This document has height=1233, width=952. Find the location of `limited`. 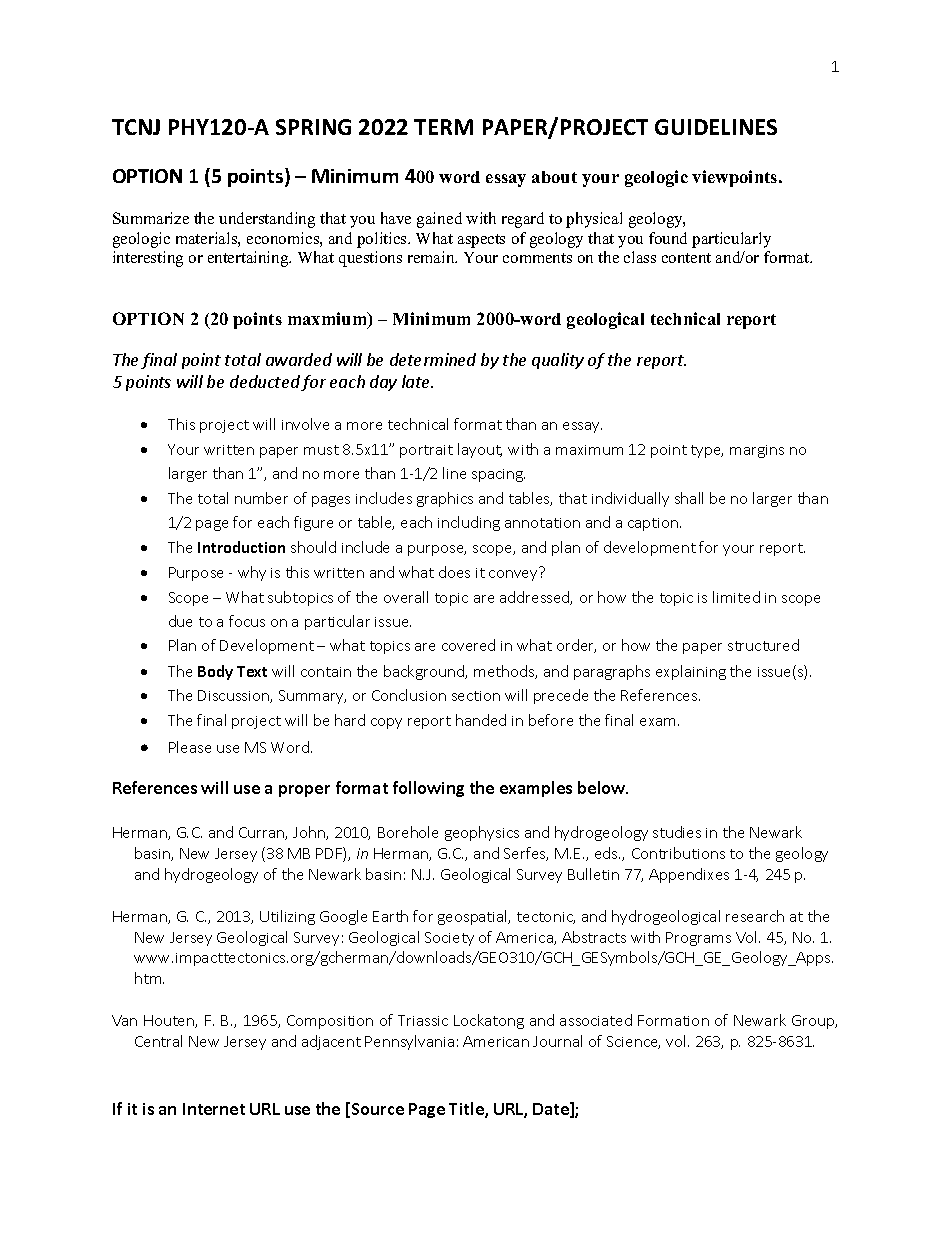

limited is located at coordinates (736, 597).
